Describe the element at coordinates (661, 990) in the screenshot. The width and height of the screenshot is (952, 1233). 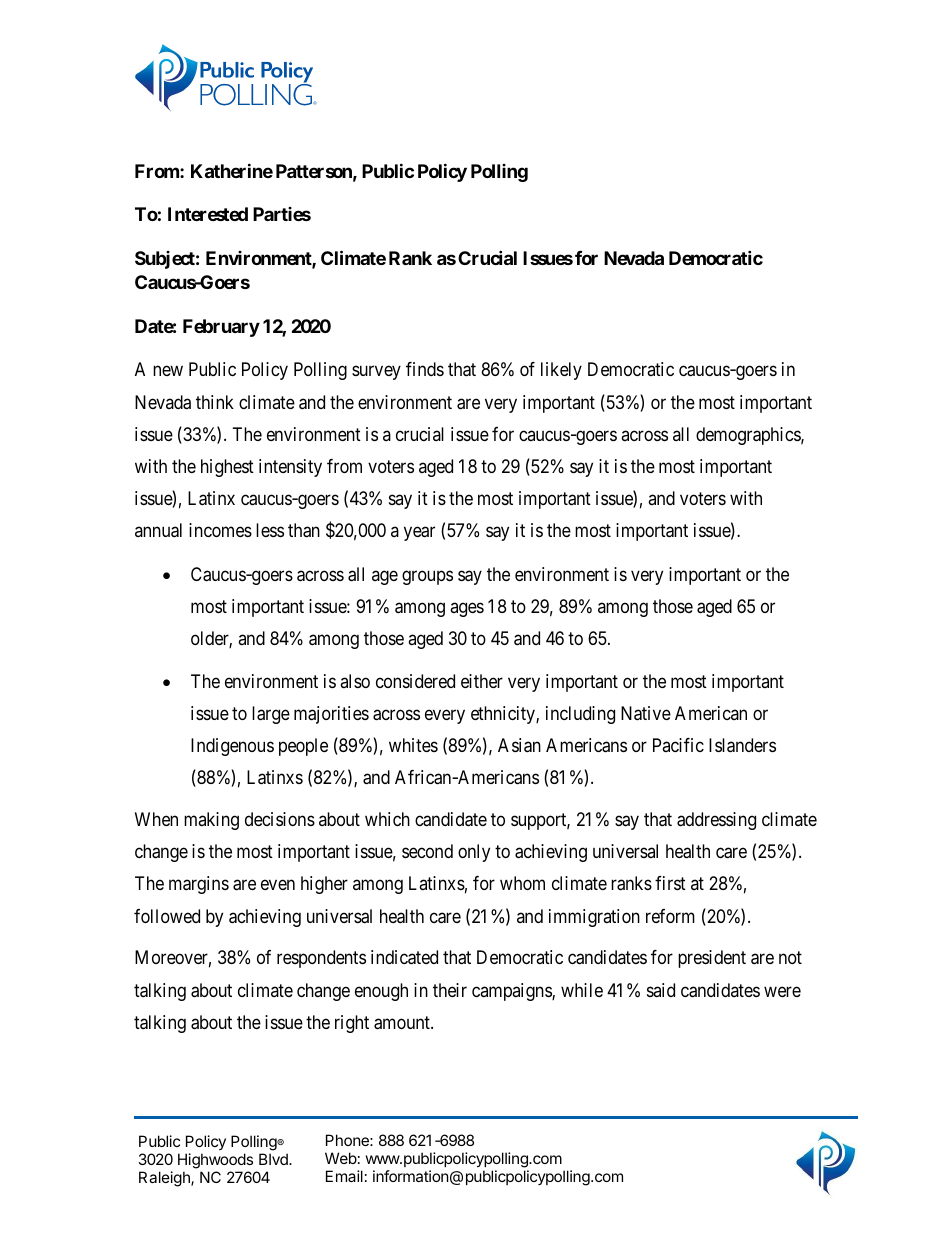
I see `said` at that location.
